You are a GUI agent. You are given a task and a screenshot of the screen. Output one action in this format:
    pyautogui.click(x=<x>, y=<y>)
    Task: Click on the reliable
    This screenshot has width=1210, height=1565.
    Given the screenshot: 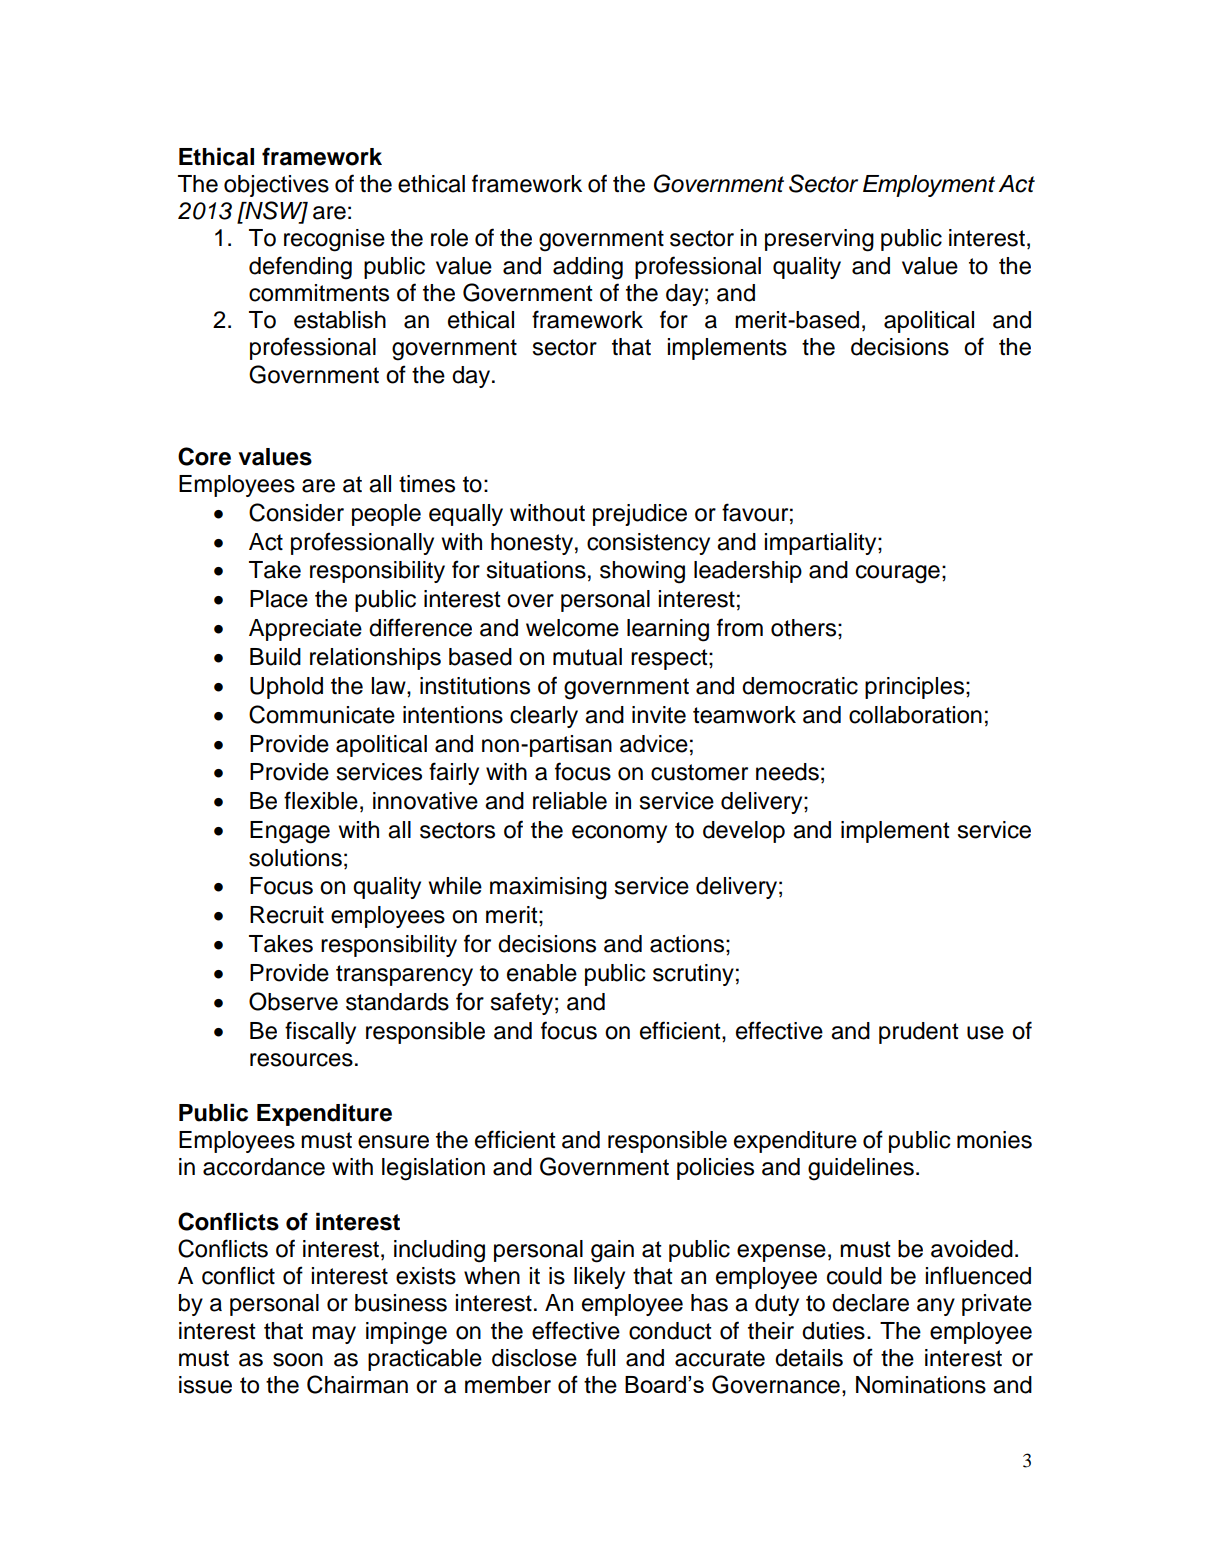 What is the action you would take?
    pyautogui.click(x=570, y=801)
